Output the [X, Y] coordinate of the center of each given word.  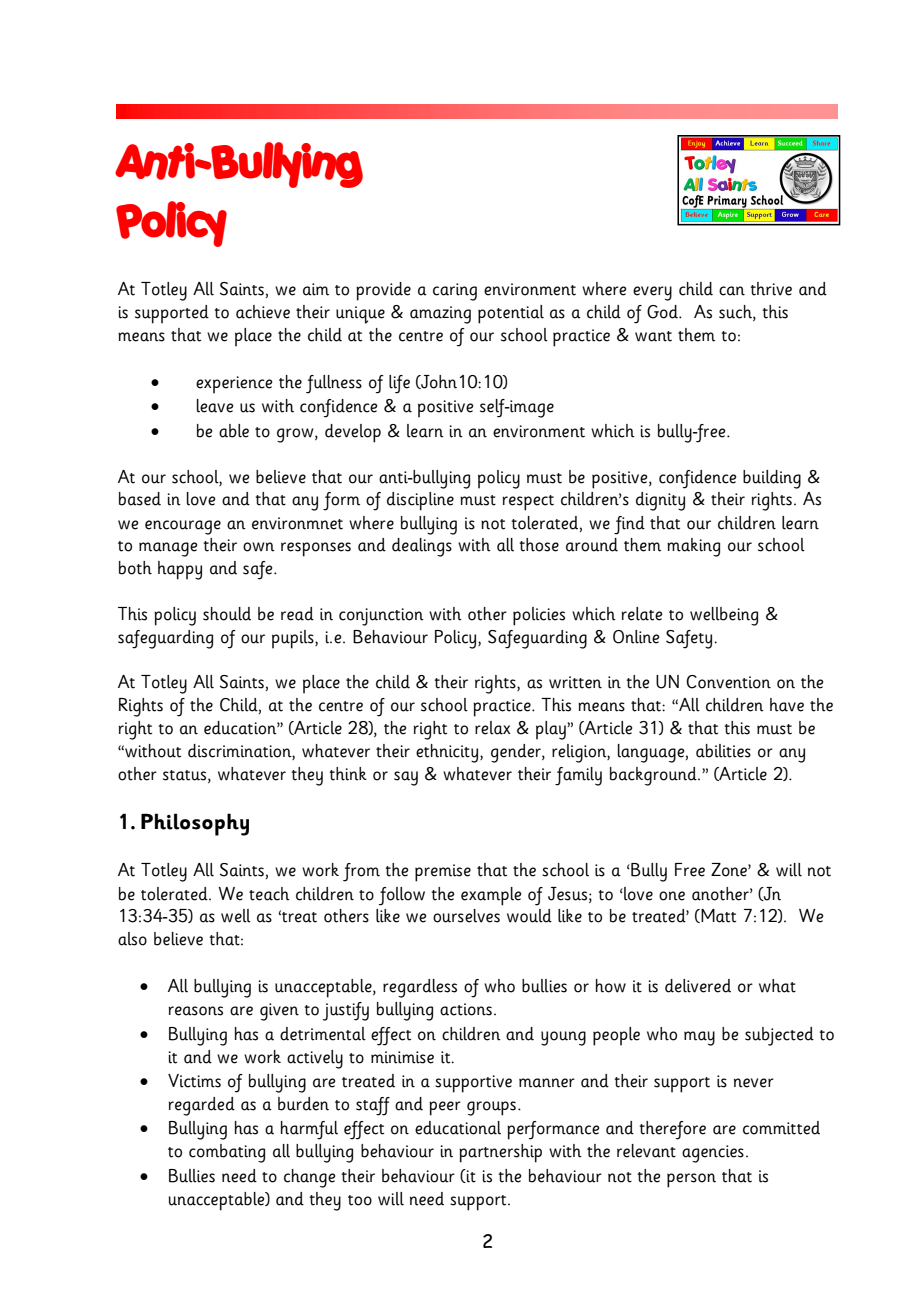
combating [227, 1153]
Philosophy [195, 824]
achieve [263, 312]
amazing [440, 315]
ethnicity [448, 753]
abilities [723, 751]
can [732, 291]
